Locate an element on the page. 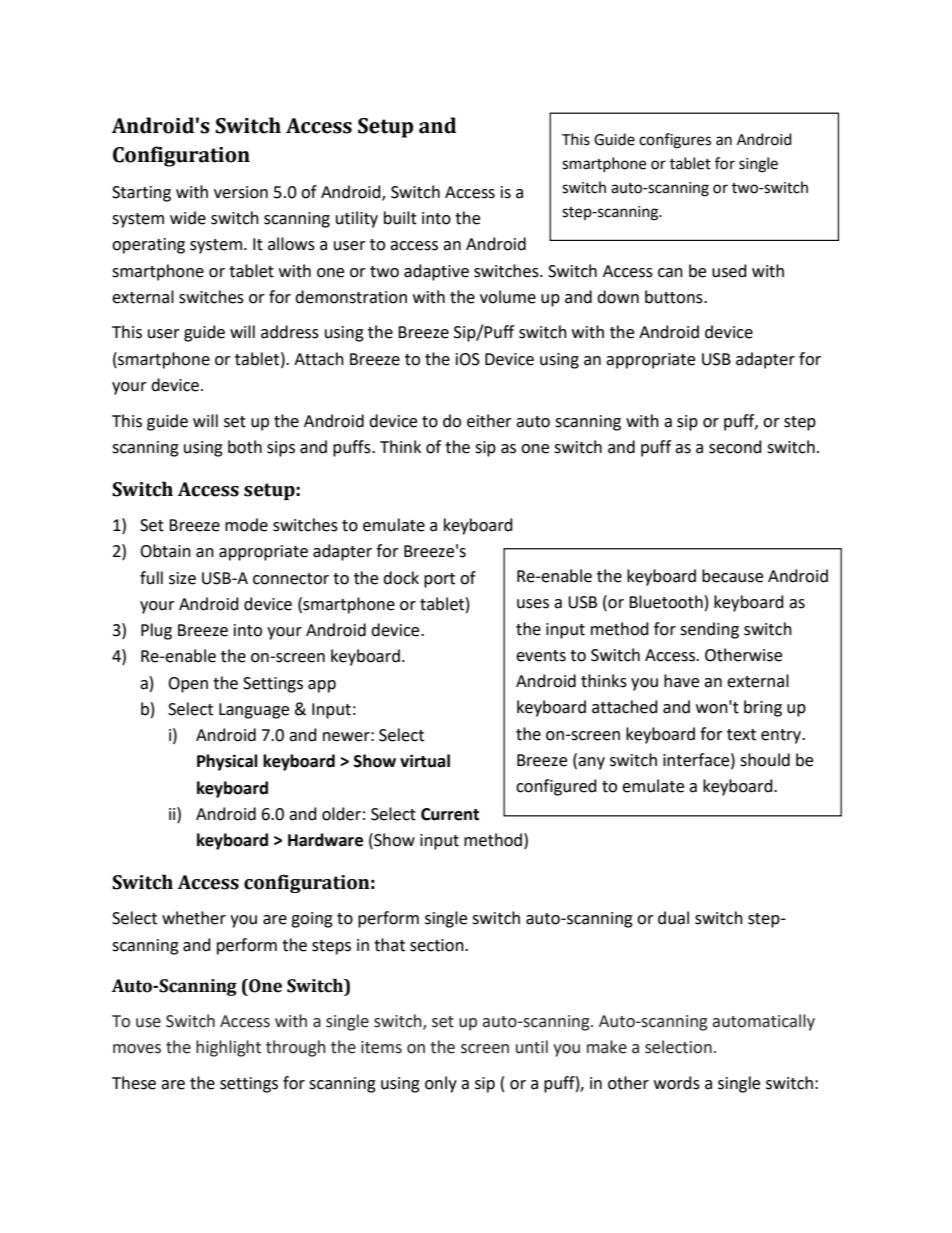  Current is located at coordinates (450, 814).
